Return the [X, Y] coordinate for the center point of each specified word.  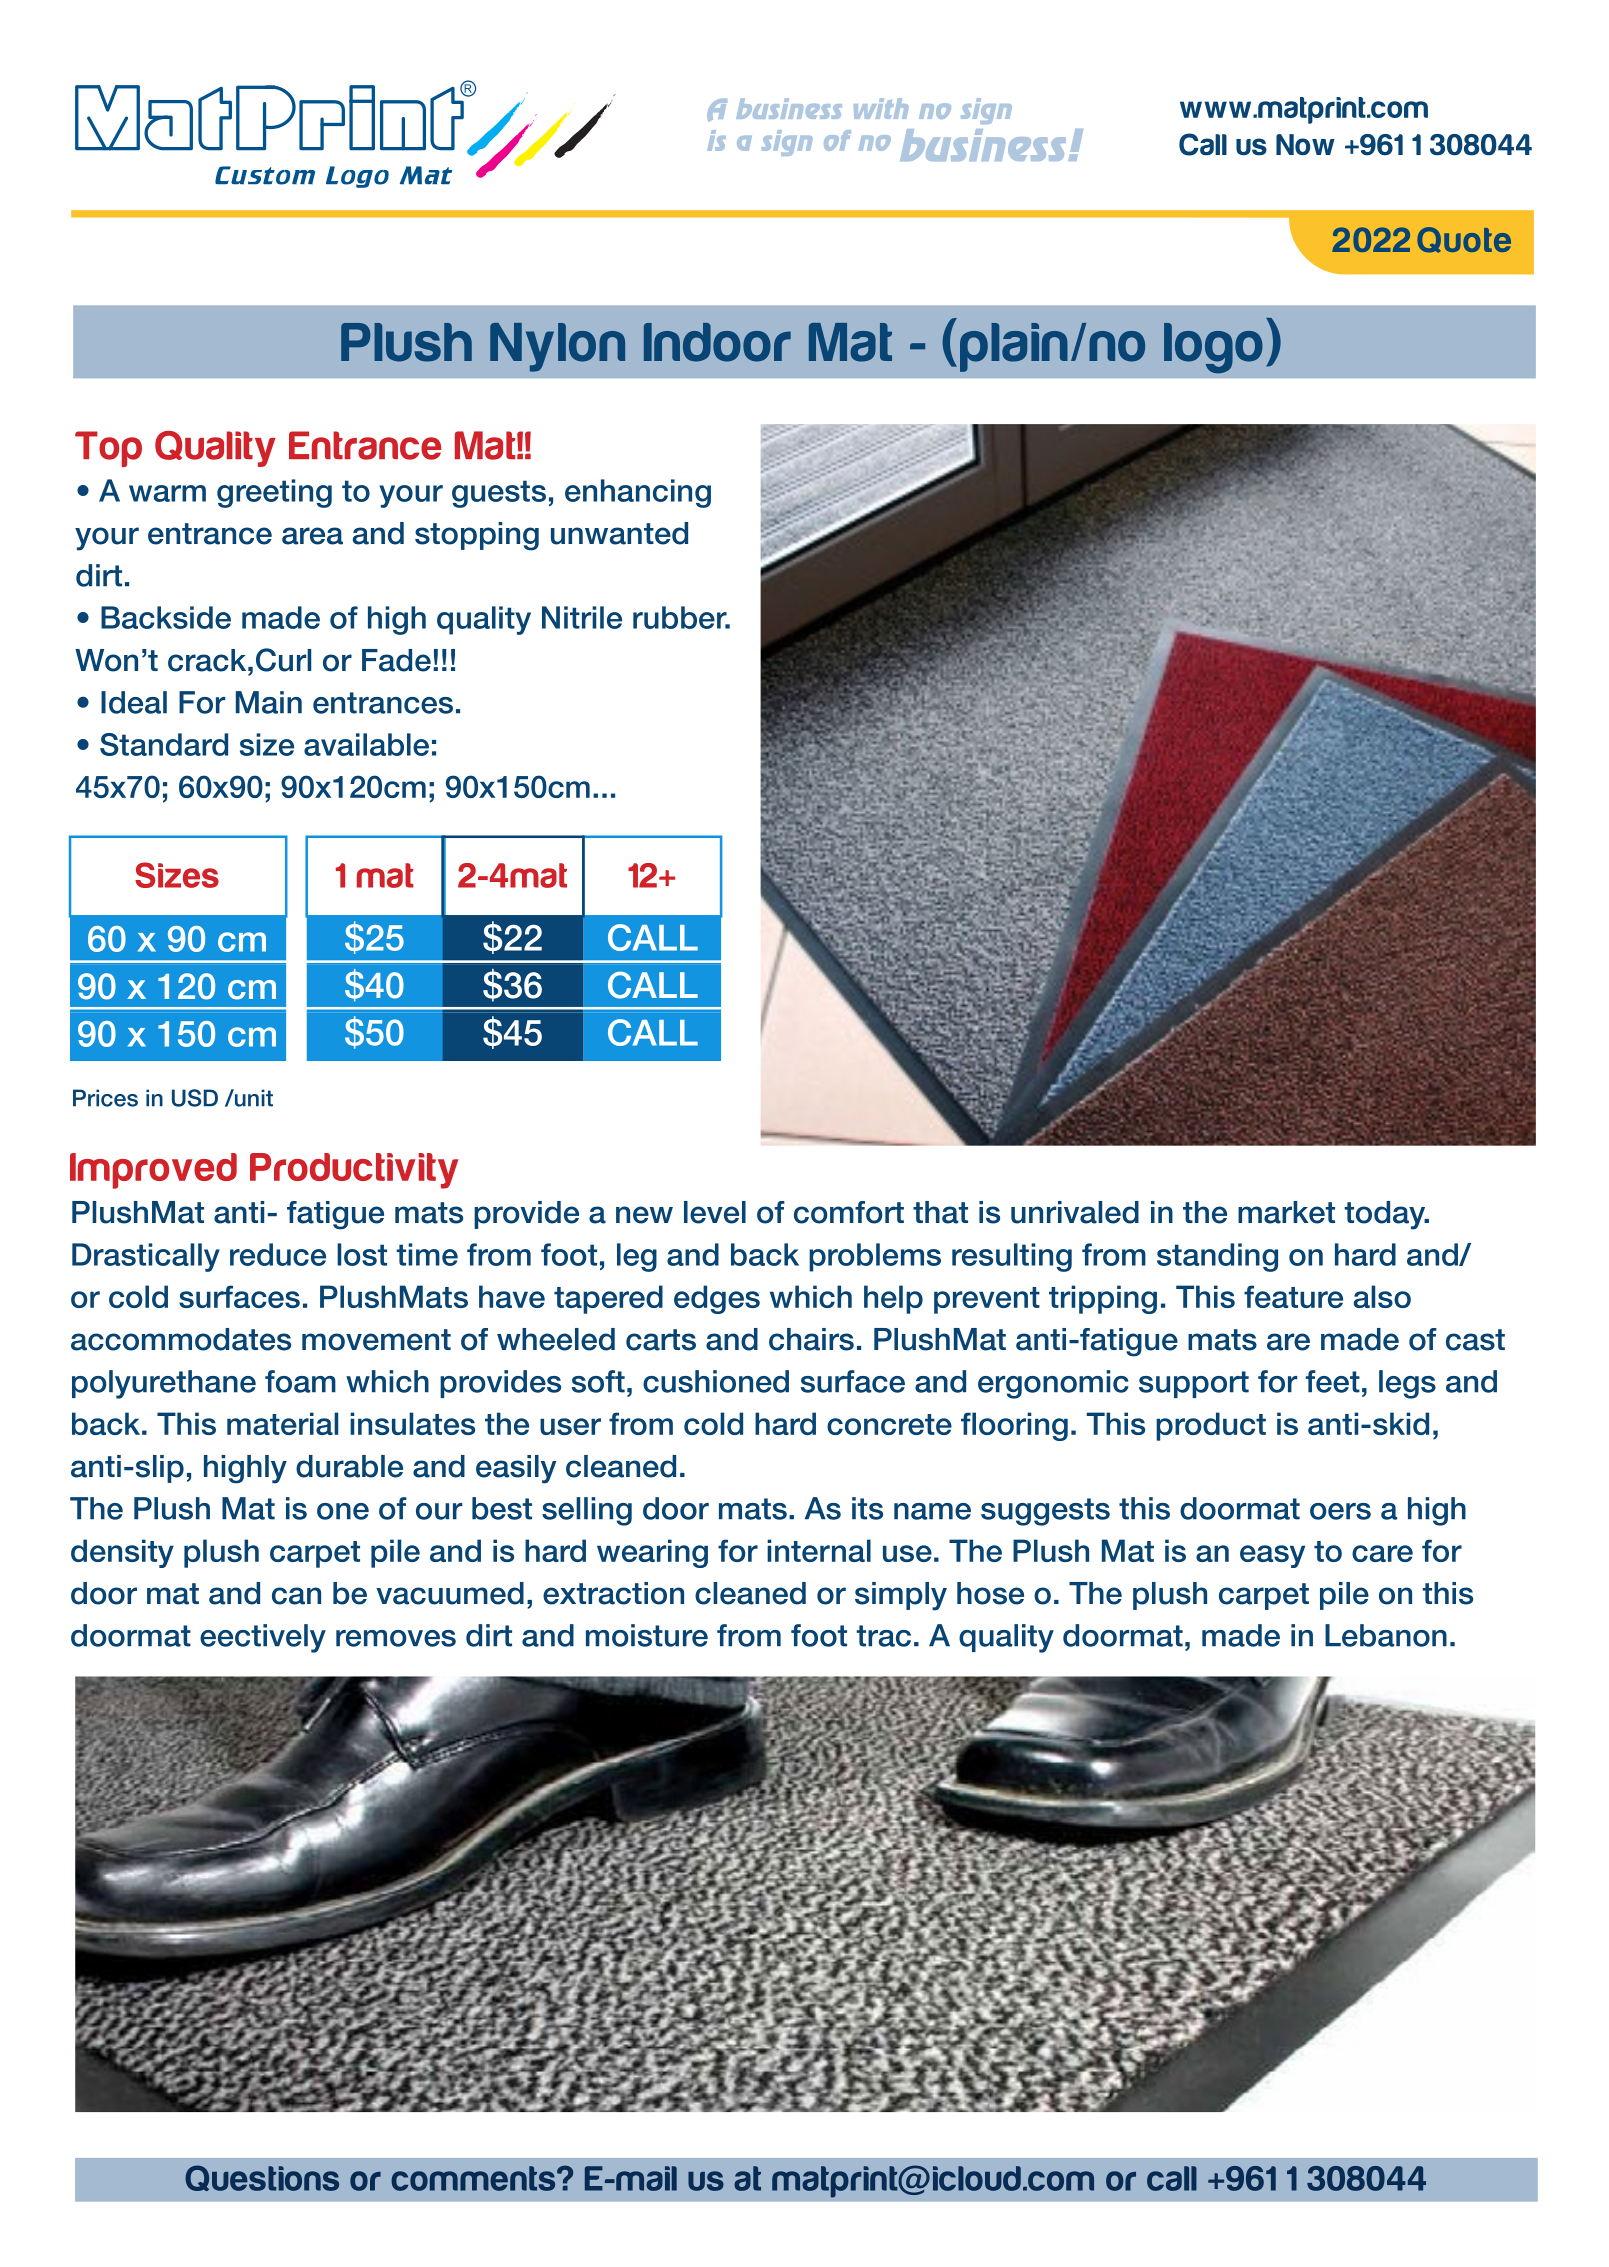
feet [1333, 1381]
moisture [647, 1635]
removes [396, 1638]
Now [1305, 144]
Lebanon [1386, 1635]
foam [300, 1381]
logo [1213, 348]
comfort [849, 1212]
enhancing [638, 493]
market [1286, 1212]
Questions [262, 2178]
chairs [811, 1339]
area [312, 536]
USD [195, 1098]
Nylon [557, 347]
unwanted [619, 533]
